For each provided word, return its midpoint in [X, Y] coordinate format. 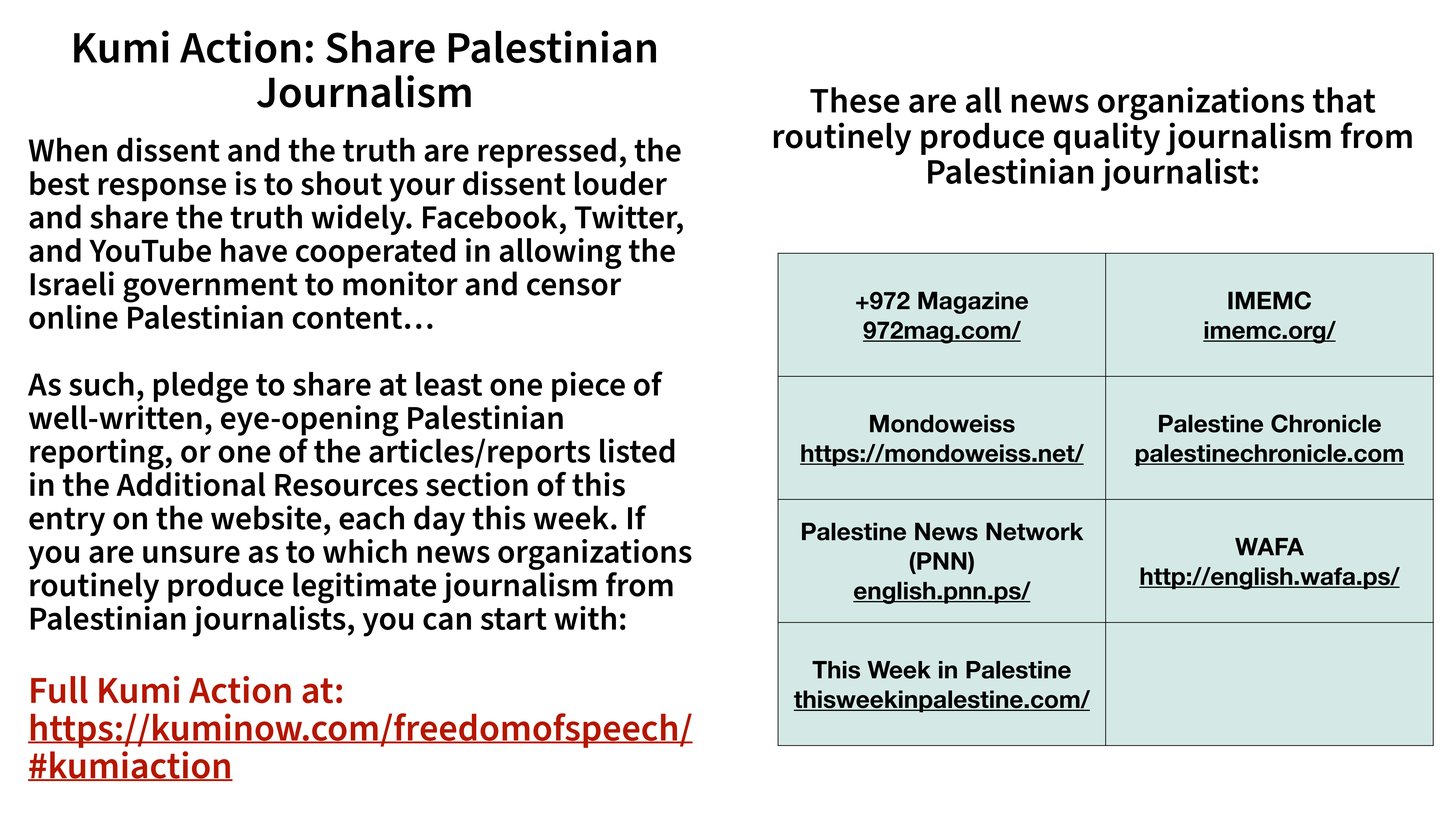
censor [574, 287]
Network [1034, 531]
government [210, 288]
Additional [190, 484]
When [67, 149]
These [855, 100]
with [585, 618]
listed [637, 450]
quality [1107, 138]
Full [59, 690]
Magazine [973, 302]
